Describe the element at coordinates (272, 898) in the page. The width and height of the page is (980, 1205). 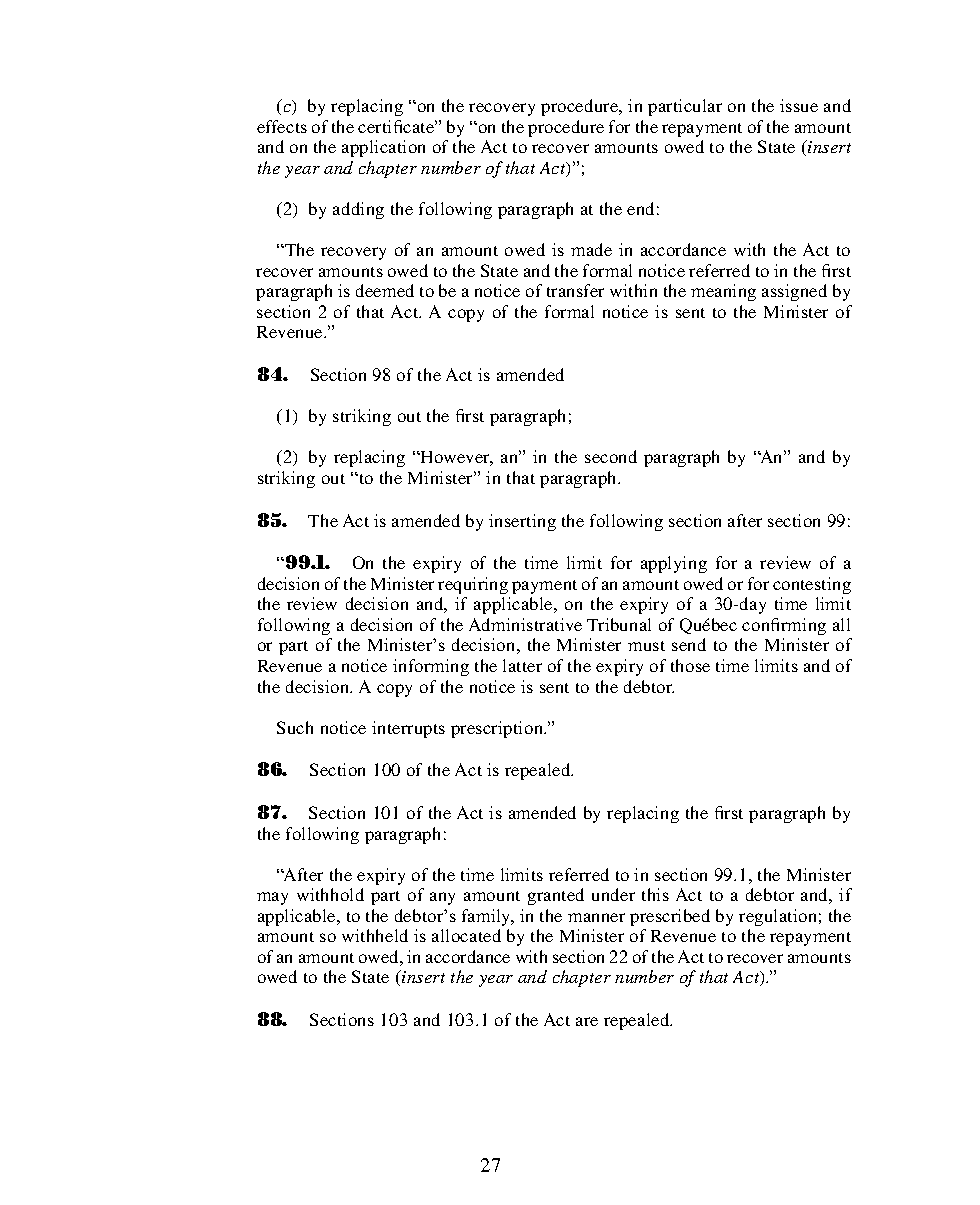
I see `may` at that location.
